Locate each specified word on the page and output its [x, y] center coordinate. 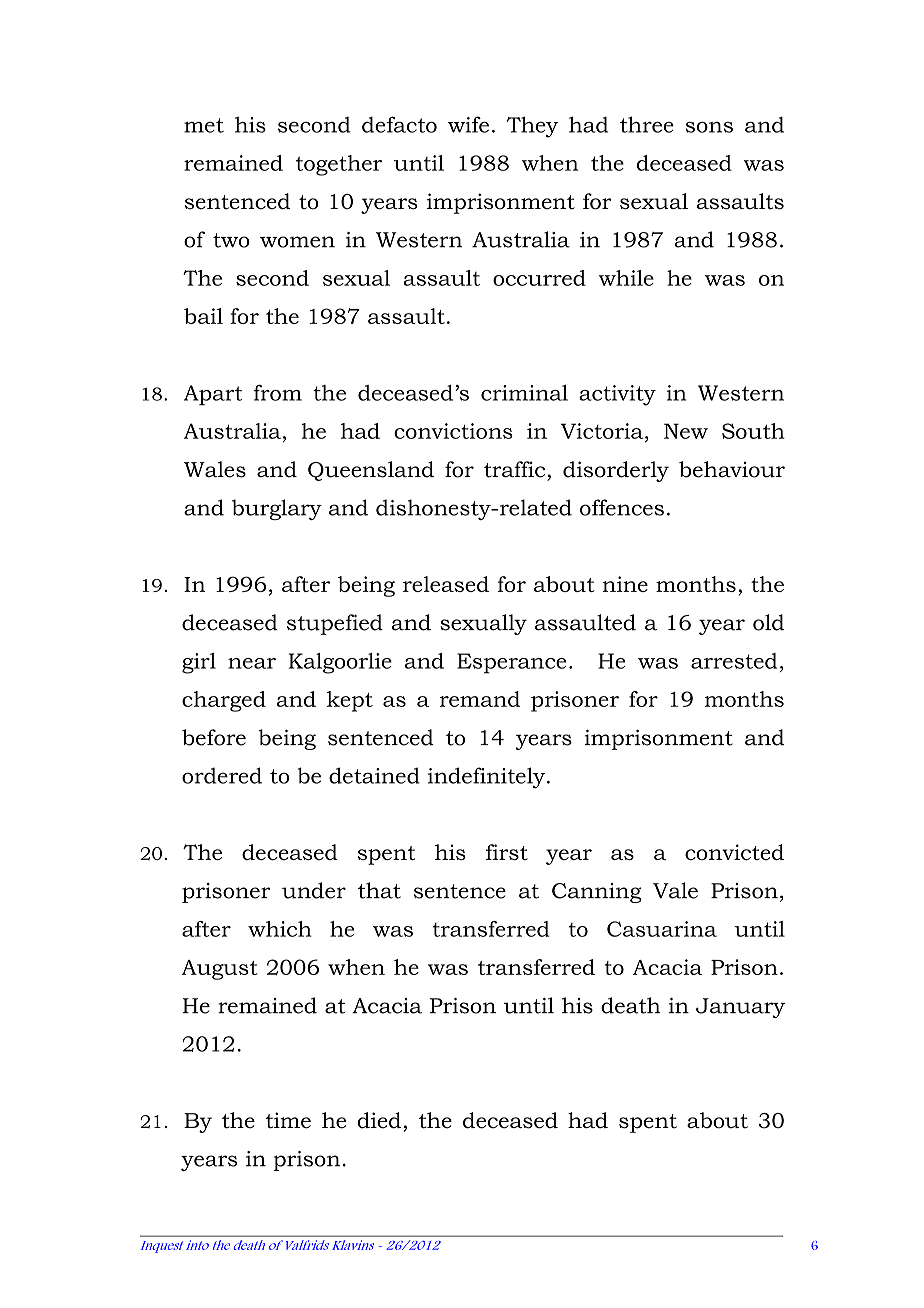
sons [709, 127]
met [204, 125]
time [288, 1120]
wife [468, 124]
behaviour [732, 469]
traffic [514, 469]
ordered [222, 775]
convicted [734, 852]
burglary [277, 509]
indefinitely [486, 777]
